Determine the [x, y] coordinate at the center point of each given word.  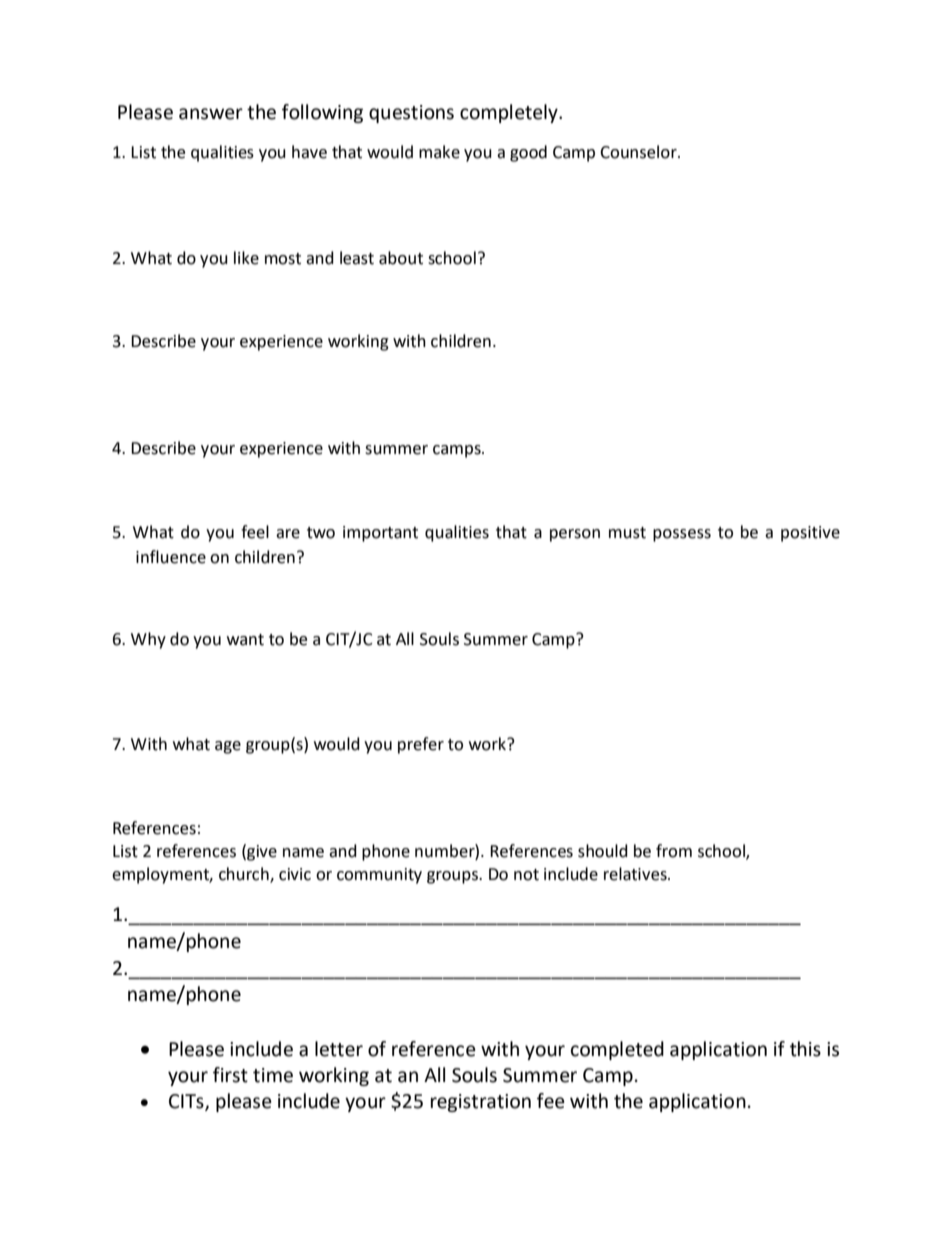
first [230, 1075]
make [439, 152]
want [245, 640]
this [805, 1049]
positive [810, 534]
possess [682, 535]
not [526, 875]
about [401, 258]
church [245, 875]
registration [481, 1103]
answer [211, 114]
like [246, 258]
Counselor [639, 152]
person [575, 535]
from [674, 851]
